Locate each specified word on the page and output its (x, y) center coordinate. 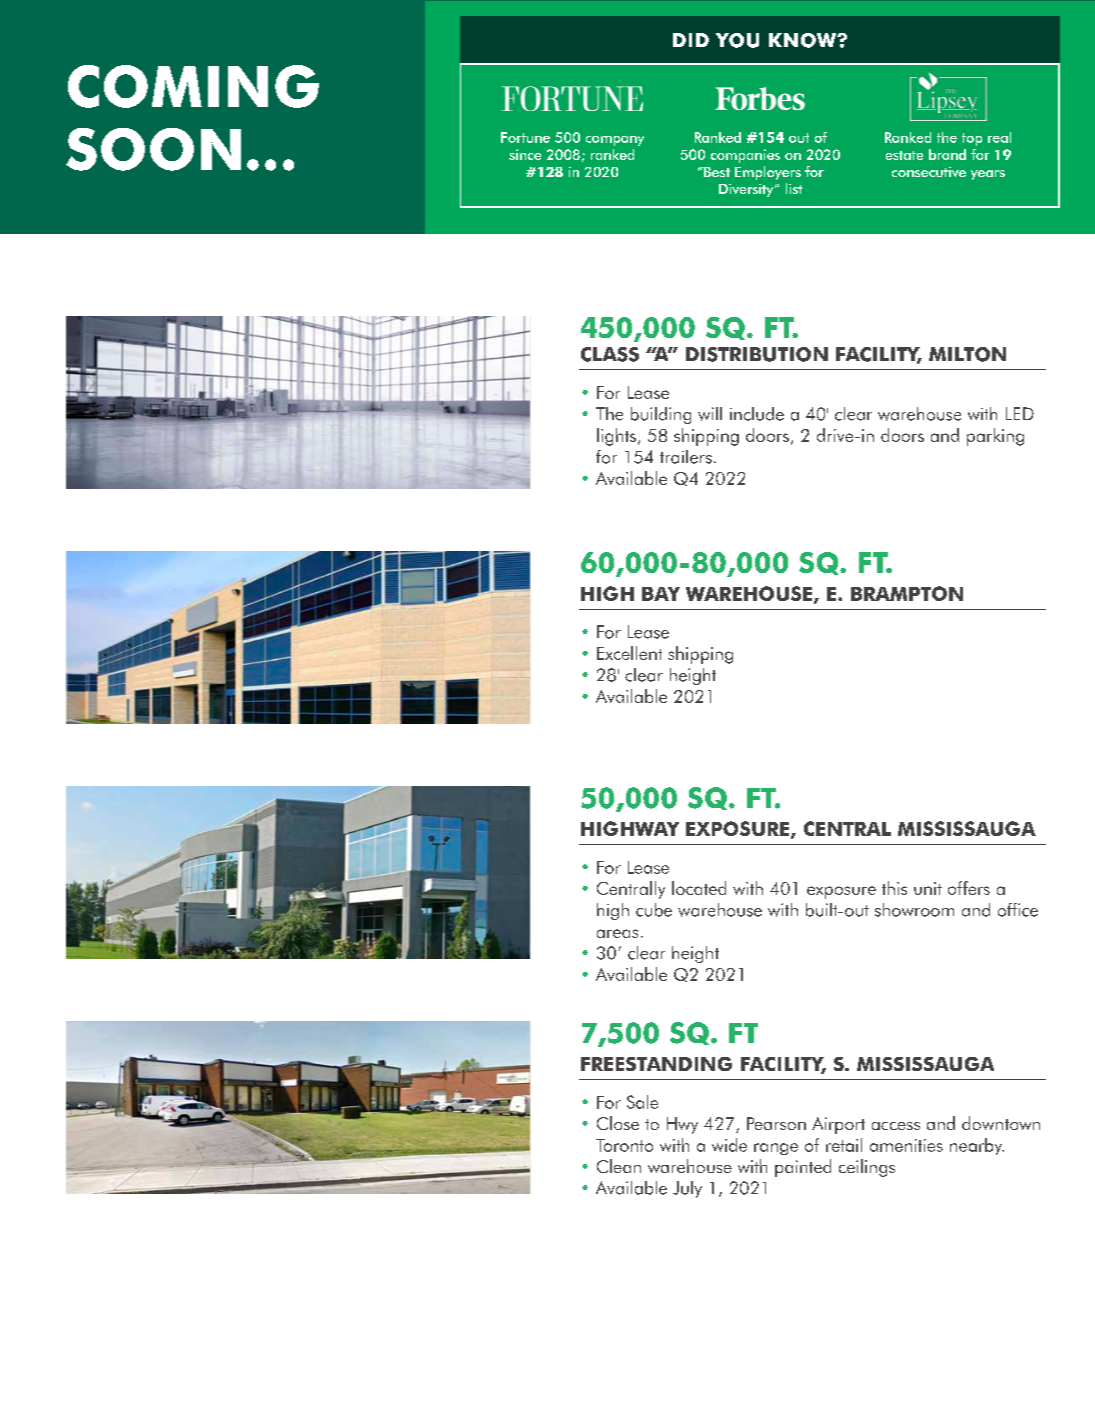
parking (995, 437)
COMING (193, 86)
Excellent (629, 653)
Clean (619, 1166)
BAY (661, 594)
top (972, 139)
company (615, 141)
